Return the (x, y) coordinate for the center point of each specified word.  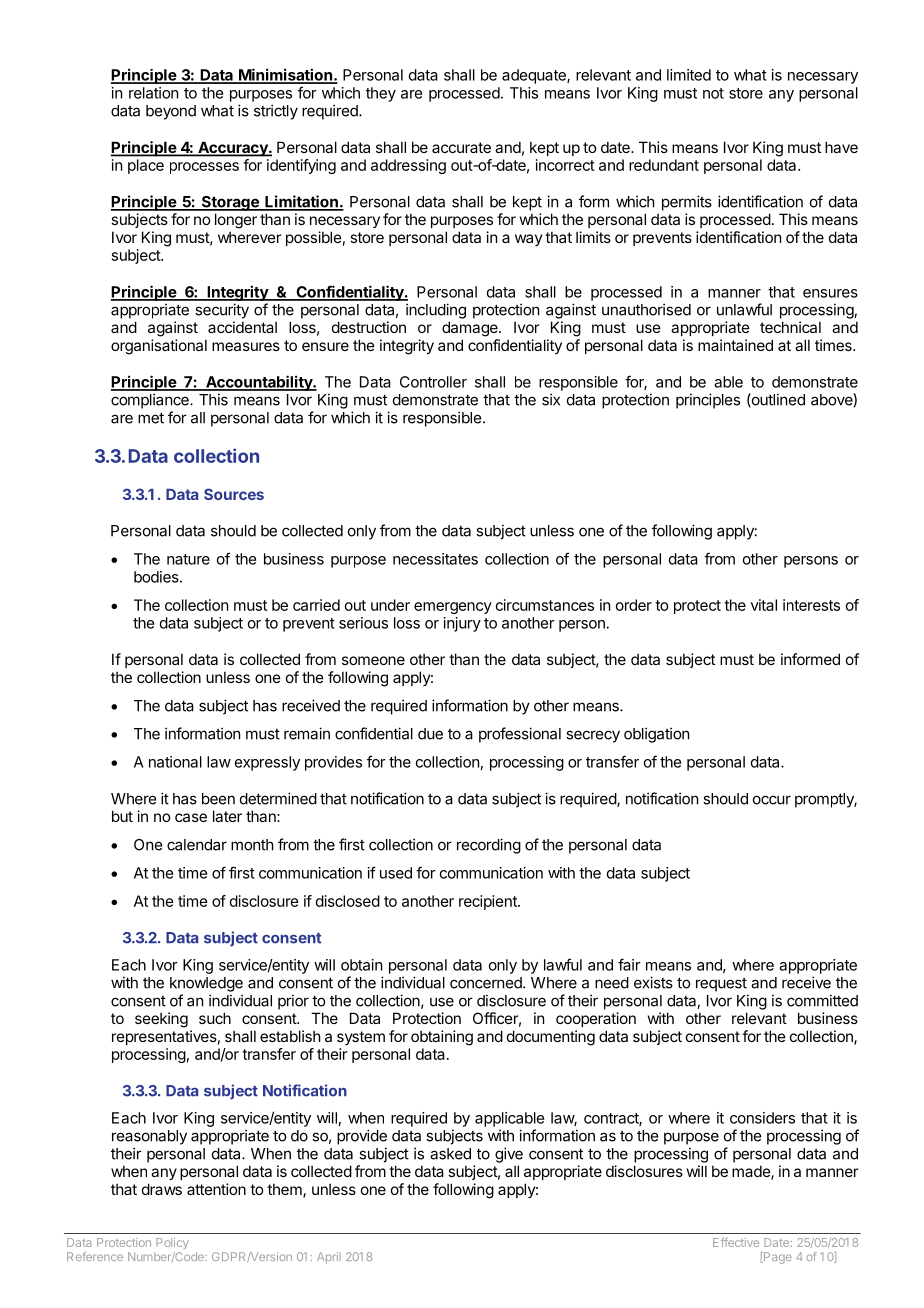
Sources (234, 494)
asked (450, 1154)
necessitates (435, 559)
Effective (736, 1242)
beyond (171, 112)
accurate (461, 147)
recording (489, 846)
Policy (172, 1243)
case (191, 817)
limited (689, 75)
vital (764, 605)
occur (772, 800)
